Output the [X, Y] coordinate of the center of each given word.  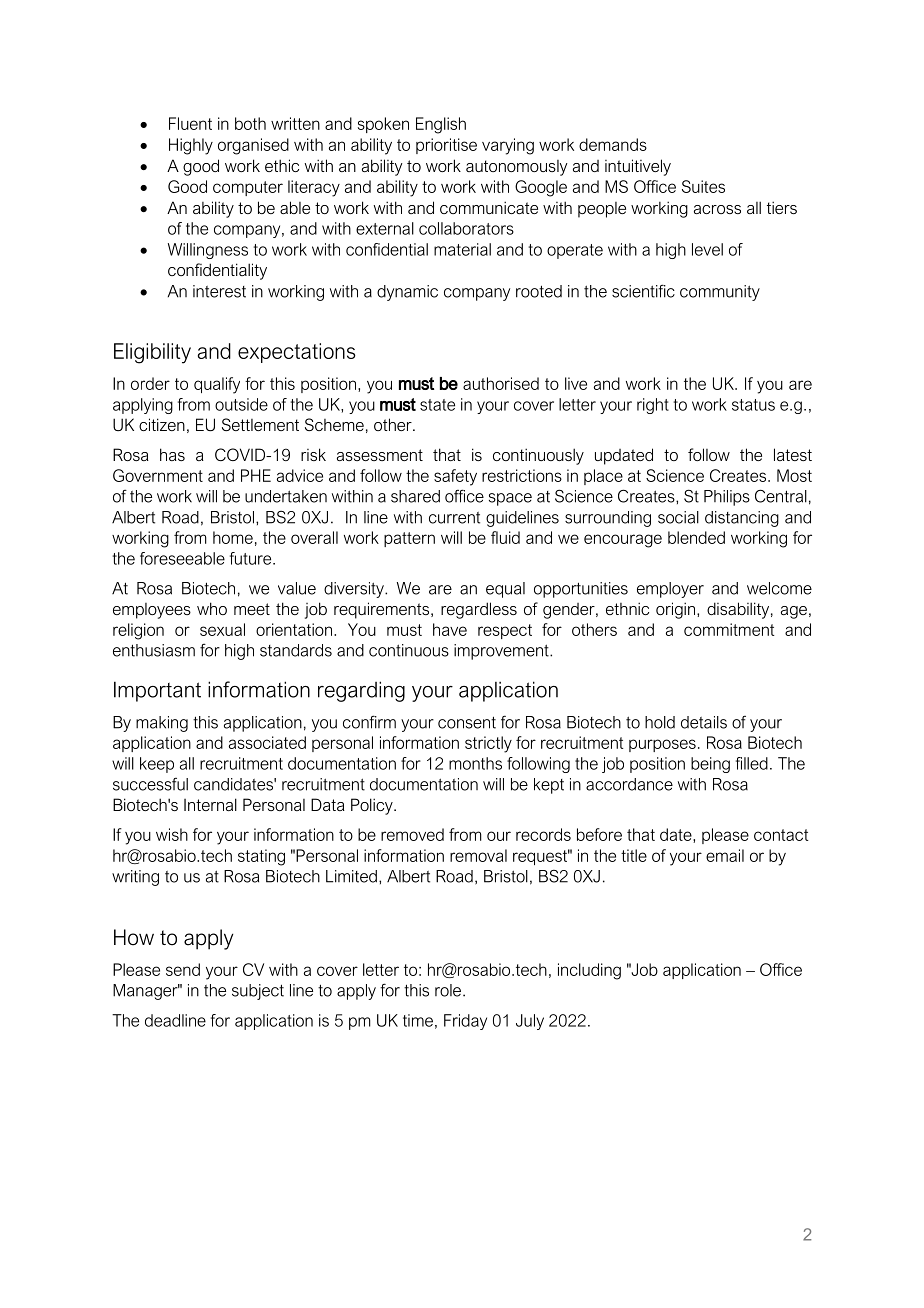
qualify [217, 385]
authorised [501, 383]
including [589, 971]
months [475, 763]
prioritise [446, 146]
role [449, 990]
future [252, 558]
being [710, 765]
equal [505, 590]
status [753, 405]
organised [253, 146]
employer [670, 590]
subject [258, 992]
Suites [703, 186]
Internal [210, 804]
